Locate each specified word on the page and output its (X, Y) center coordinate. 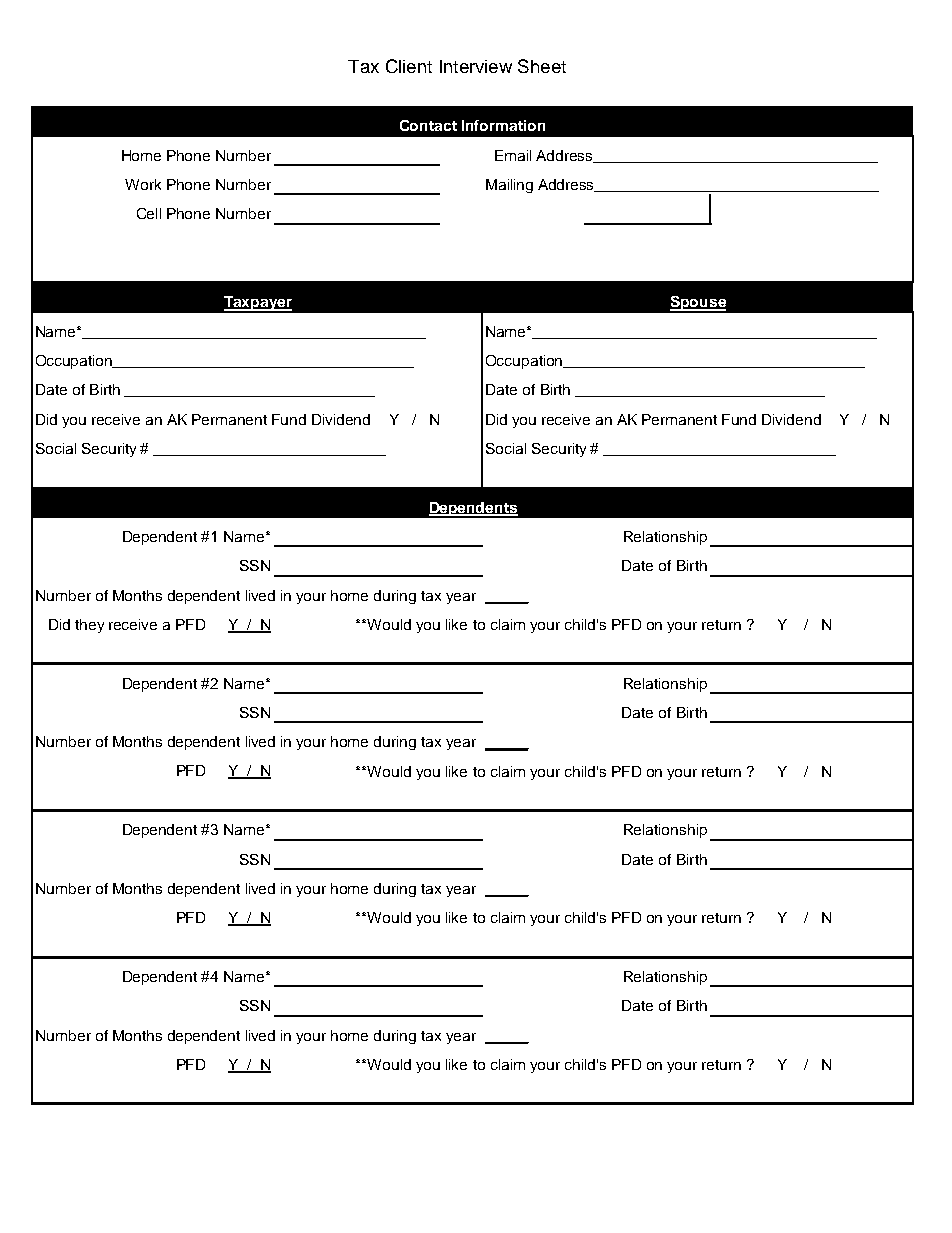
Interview (476, 66)
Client (409, 66)
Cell (149, 213)
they (89, 626)
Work (143, 184)
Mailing (509, 186)
